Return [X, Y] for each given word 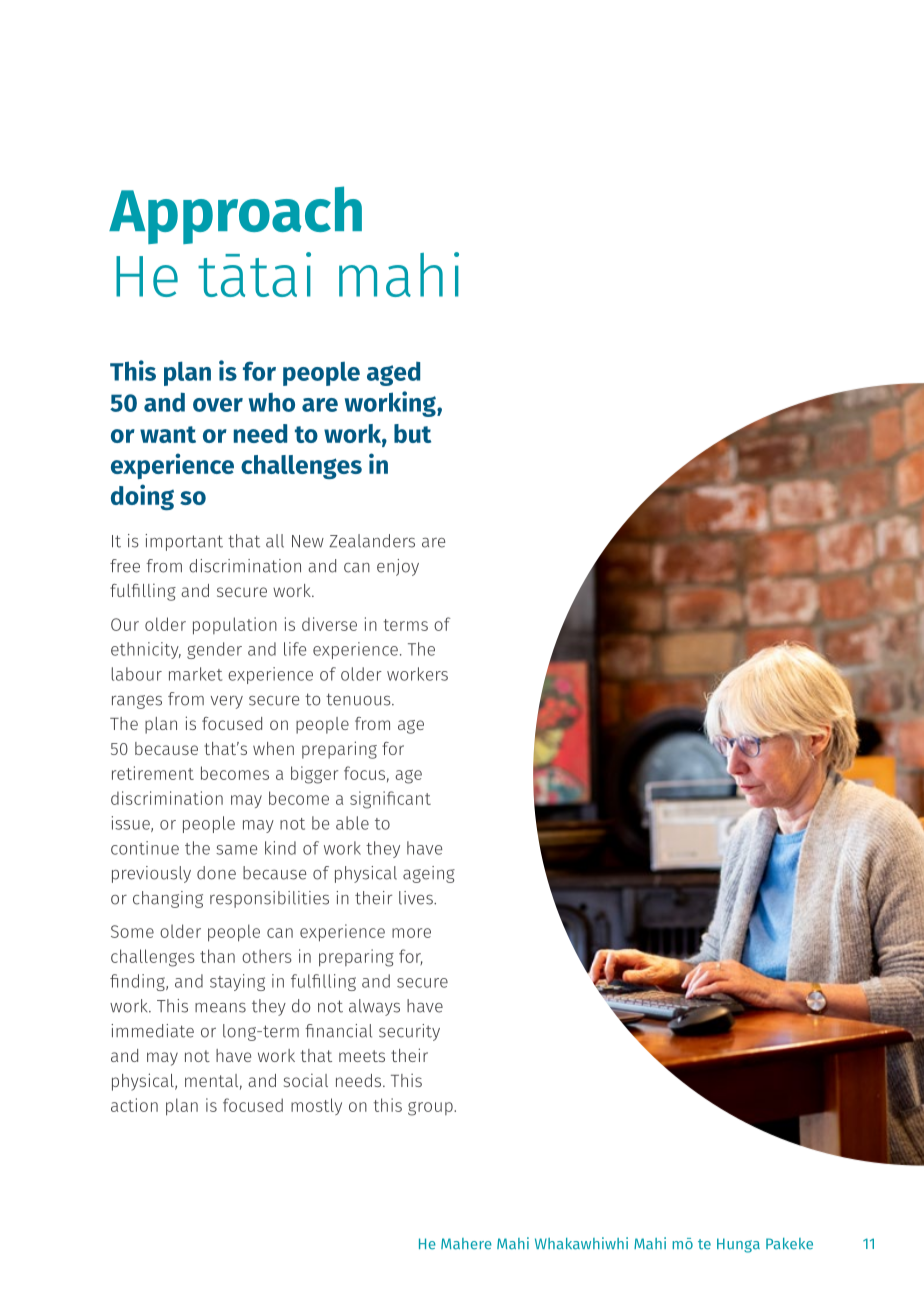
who [272, 402]
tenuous [359, 699]
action [134, 1105]
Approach [235, 215]
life [295, 649]
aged [393, 374]
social [306, 1080]
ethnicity [146, 650]
